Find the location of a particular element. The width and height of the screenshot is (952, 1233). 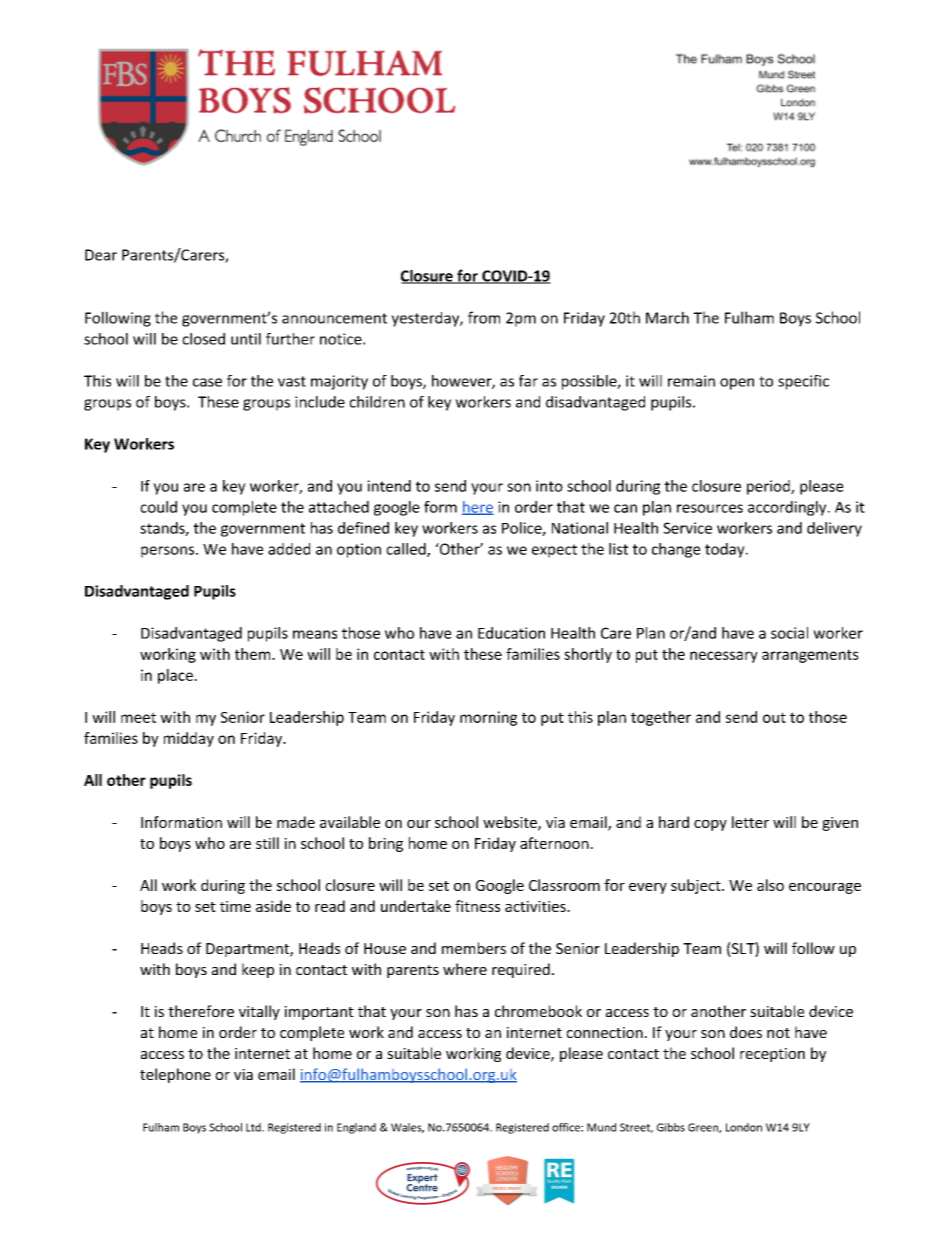

London is located at coordinates (744, 1127).
